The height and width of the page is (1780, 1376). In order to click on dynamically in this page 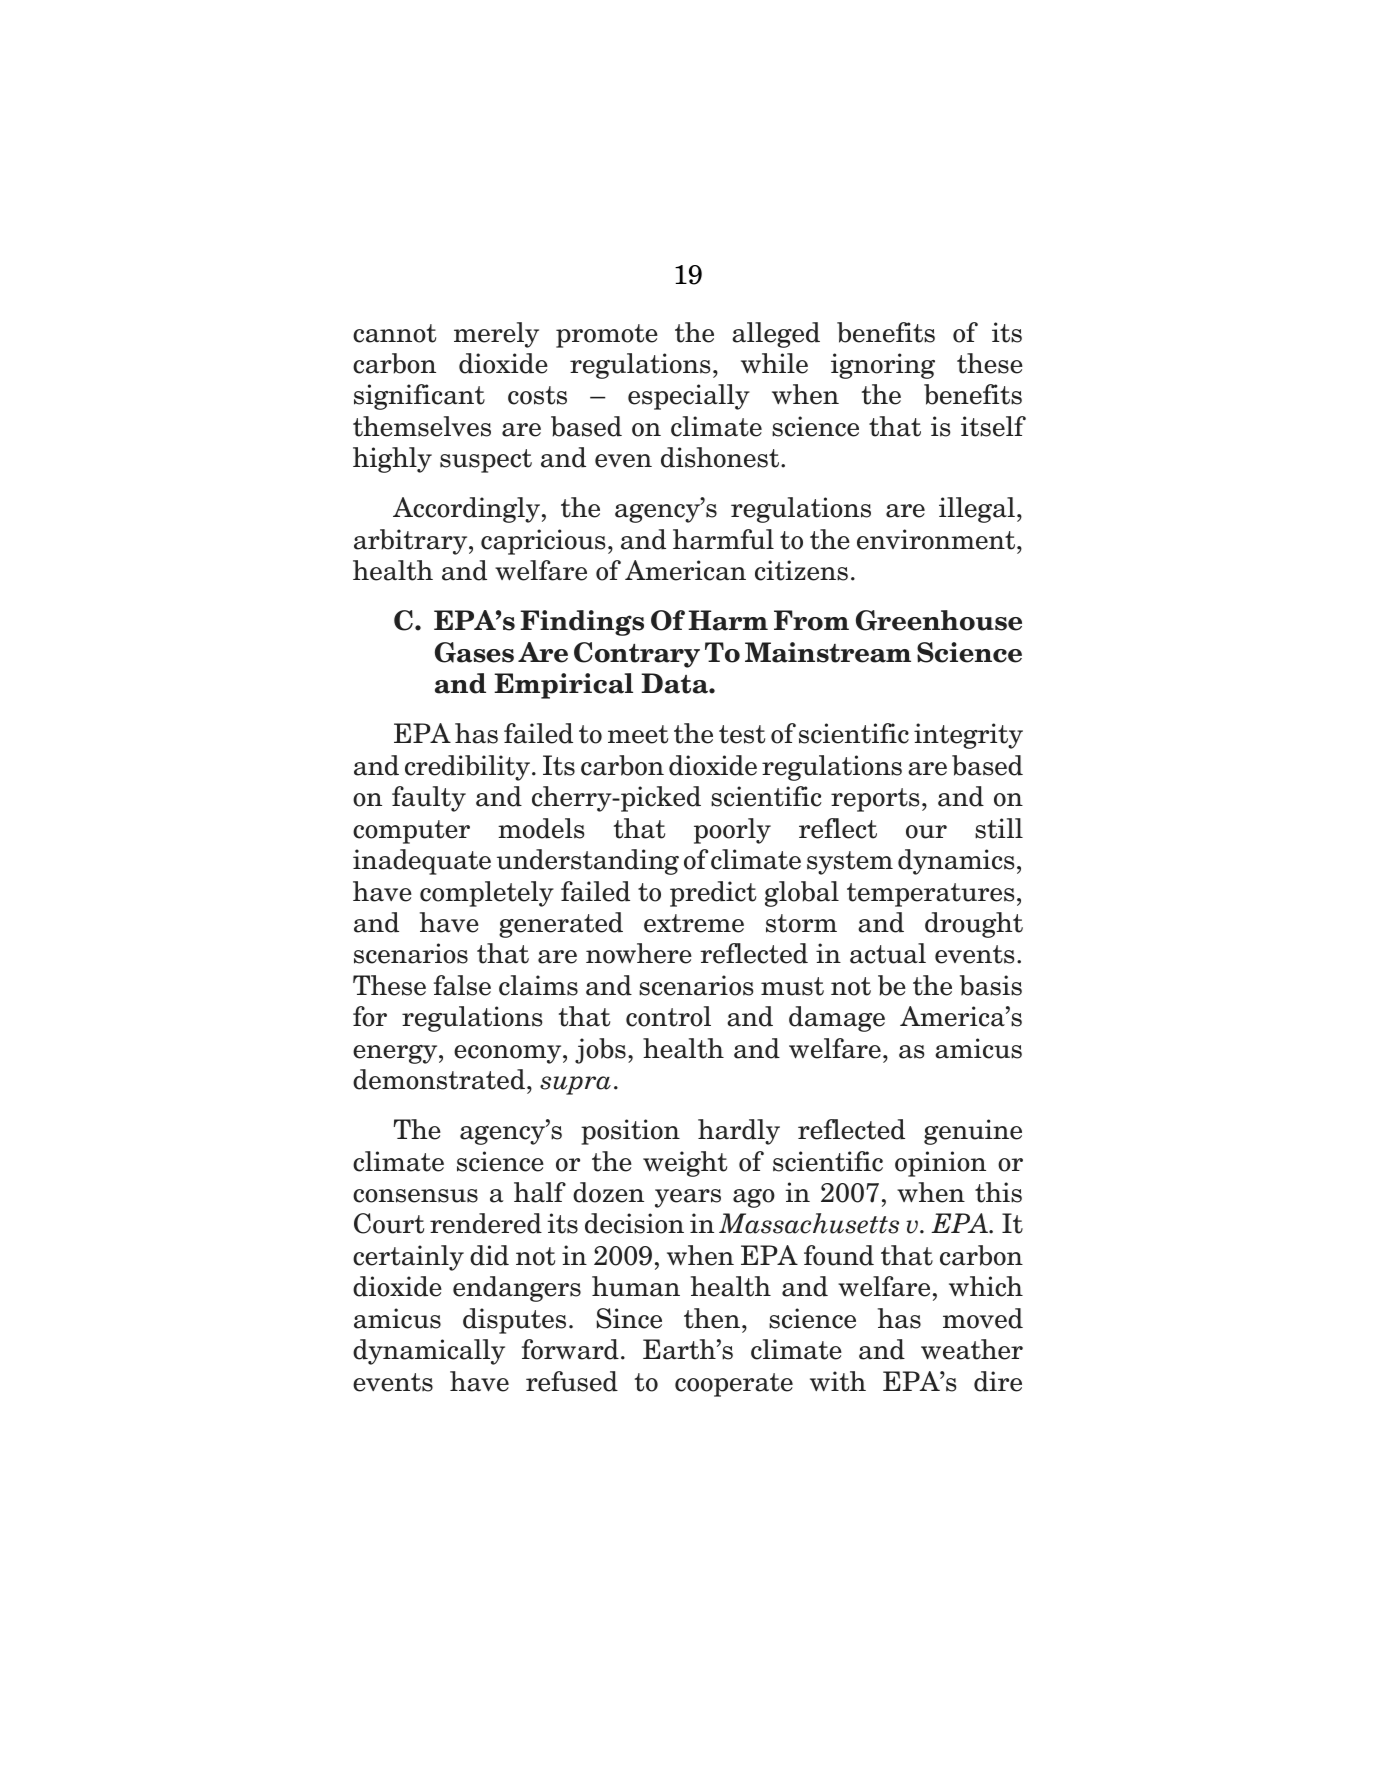, I will do `click(429, 1352)`.
